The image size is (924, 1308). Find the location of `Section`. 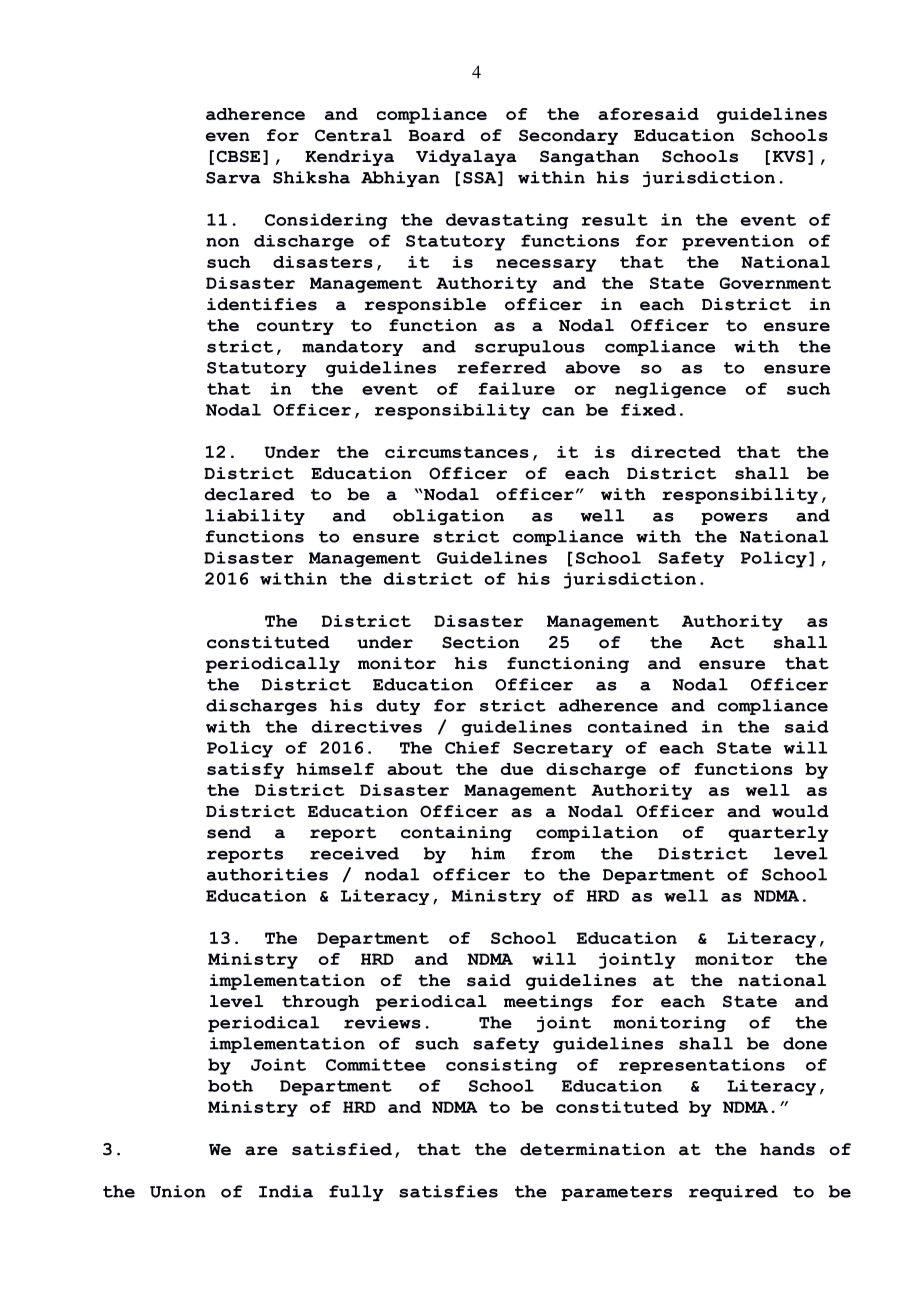

Section is located at coordinates (480, 642).
